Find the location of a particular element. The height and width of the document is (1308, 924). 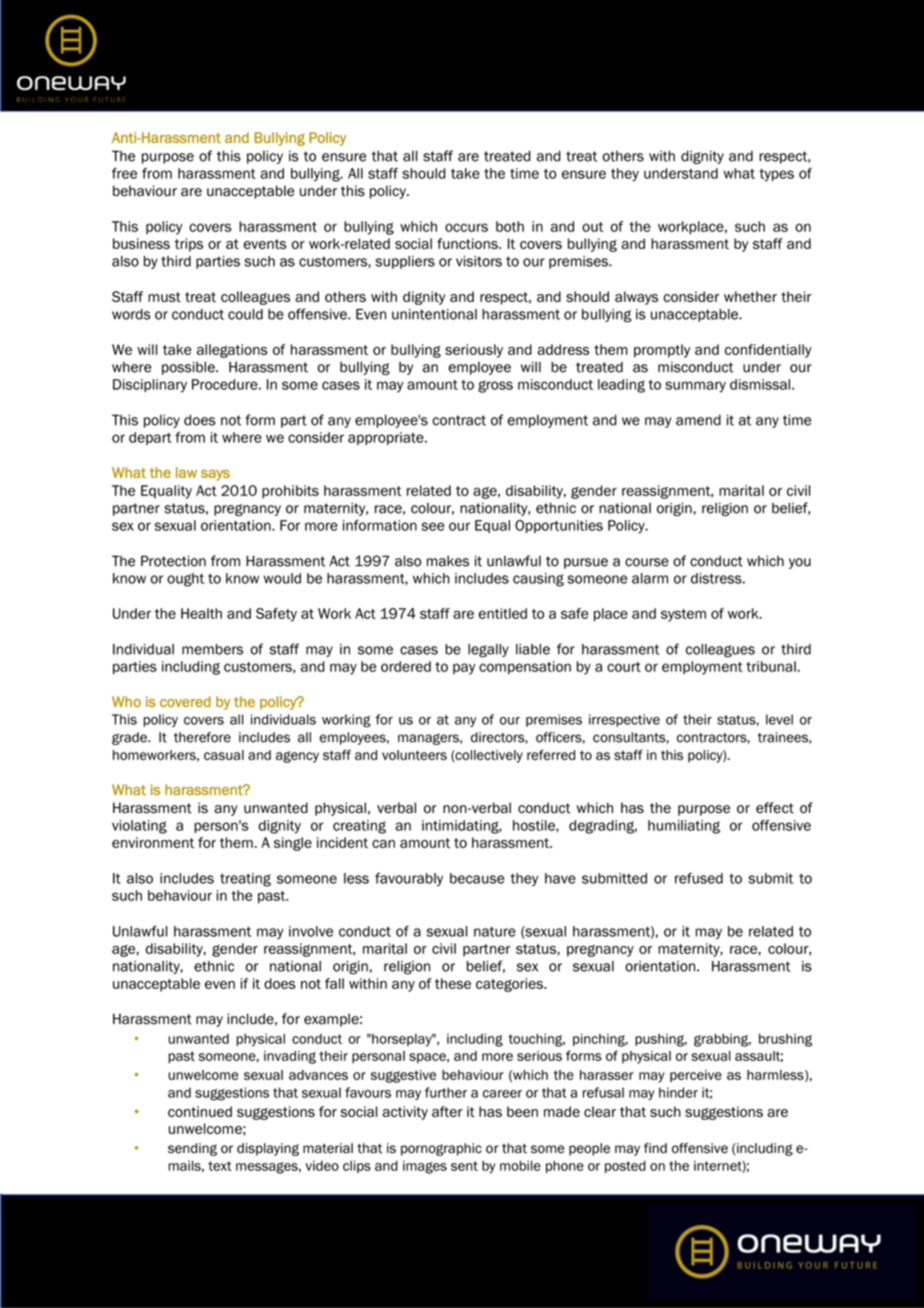

amend is located at coordinates (698, 420).
